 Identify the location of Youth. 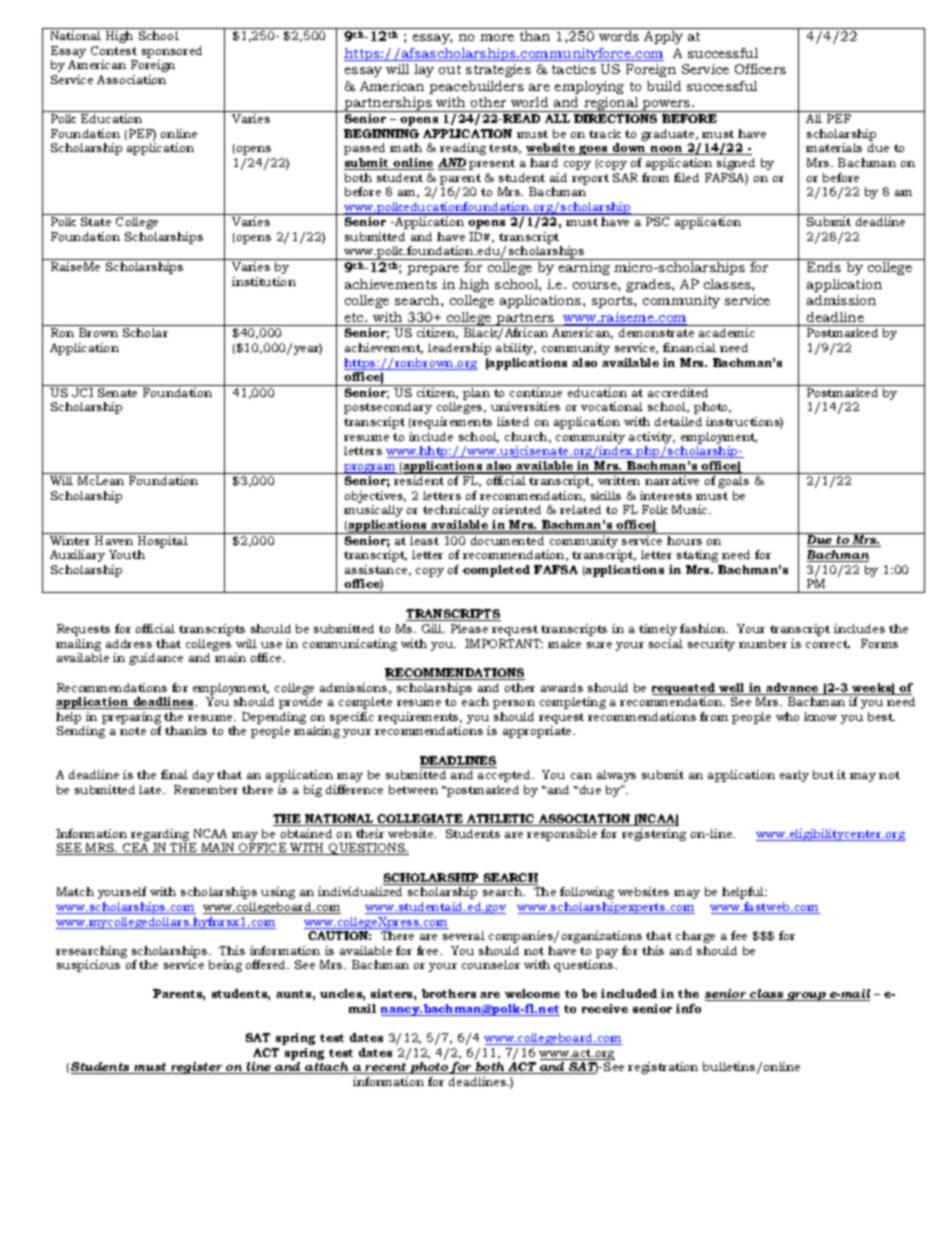
(127, 554).
